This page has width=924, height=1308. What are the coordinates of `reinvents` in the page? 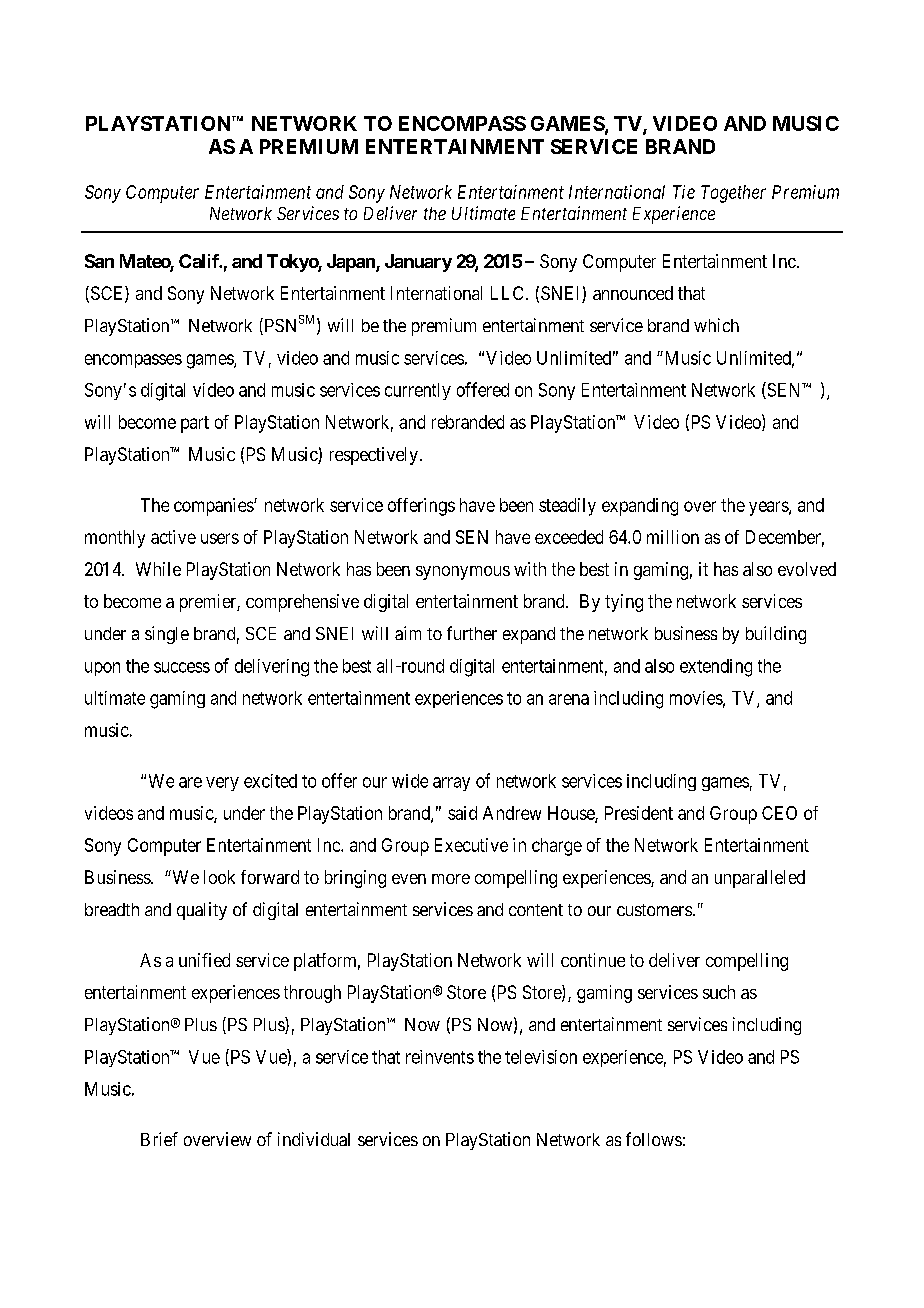 It's located at (440, 1057).
